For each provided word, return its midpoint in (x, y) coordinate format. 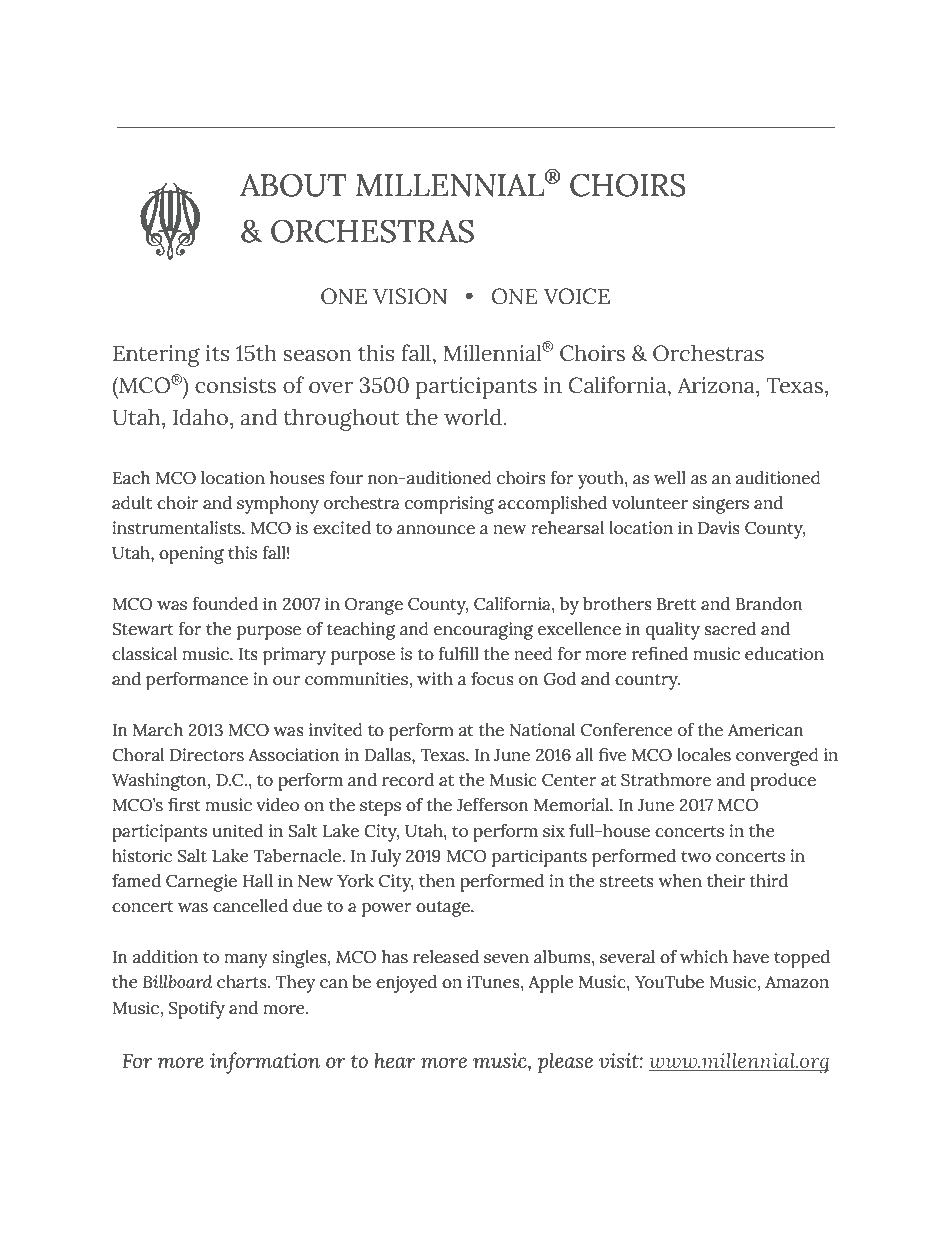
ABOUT (293, 185)
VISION (410, 296)
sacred (730, 629)
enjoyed (406, 984)
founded (225, 604)
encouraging (483, 631)
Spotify (197, 1010)
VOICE (577, 296)
